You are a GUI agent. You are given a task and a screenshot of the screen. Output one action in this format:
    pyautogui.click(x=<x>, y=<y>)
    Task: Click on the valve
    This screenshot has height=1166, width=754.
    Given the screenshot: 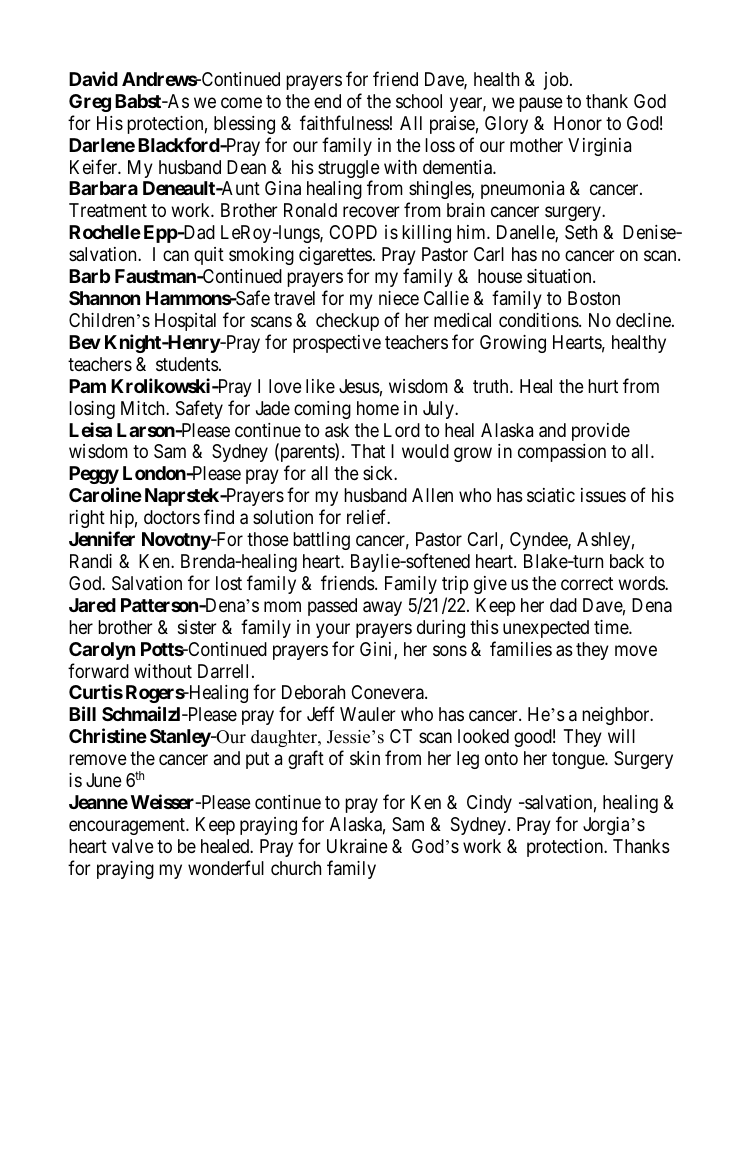 What is the action you would take?
    pyautogui.click(x=133, y=846)
